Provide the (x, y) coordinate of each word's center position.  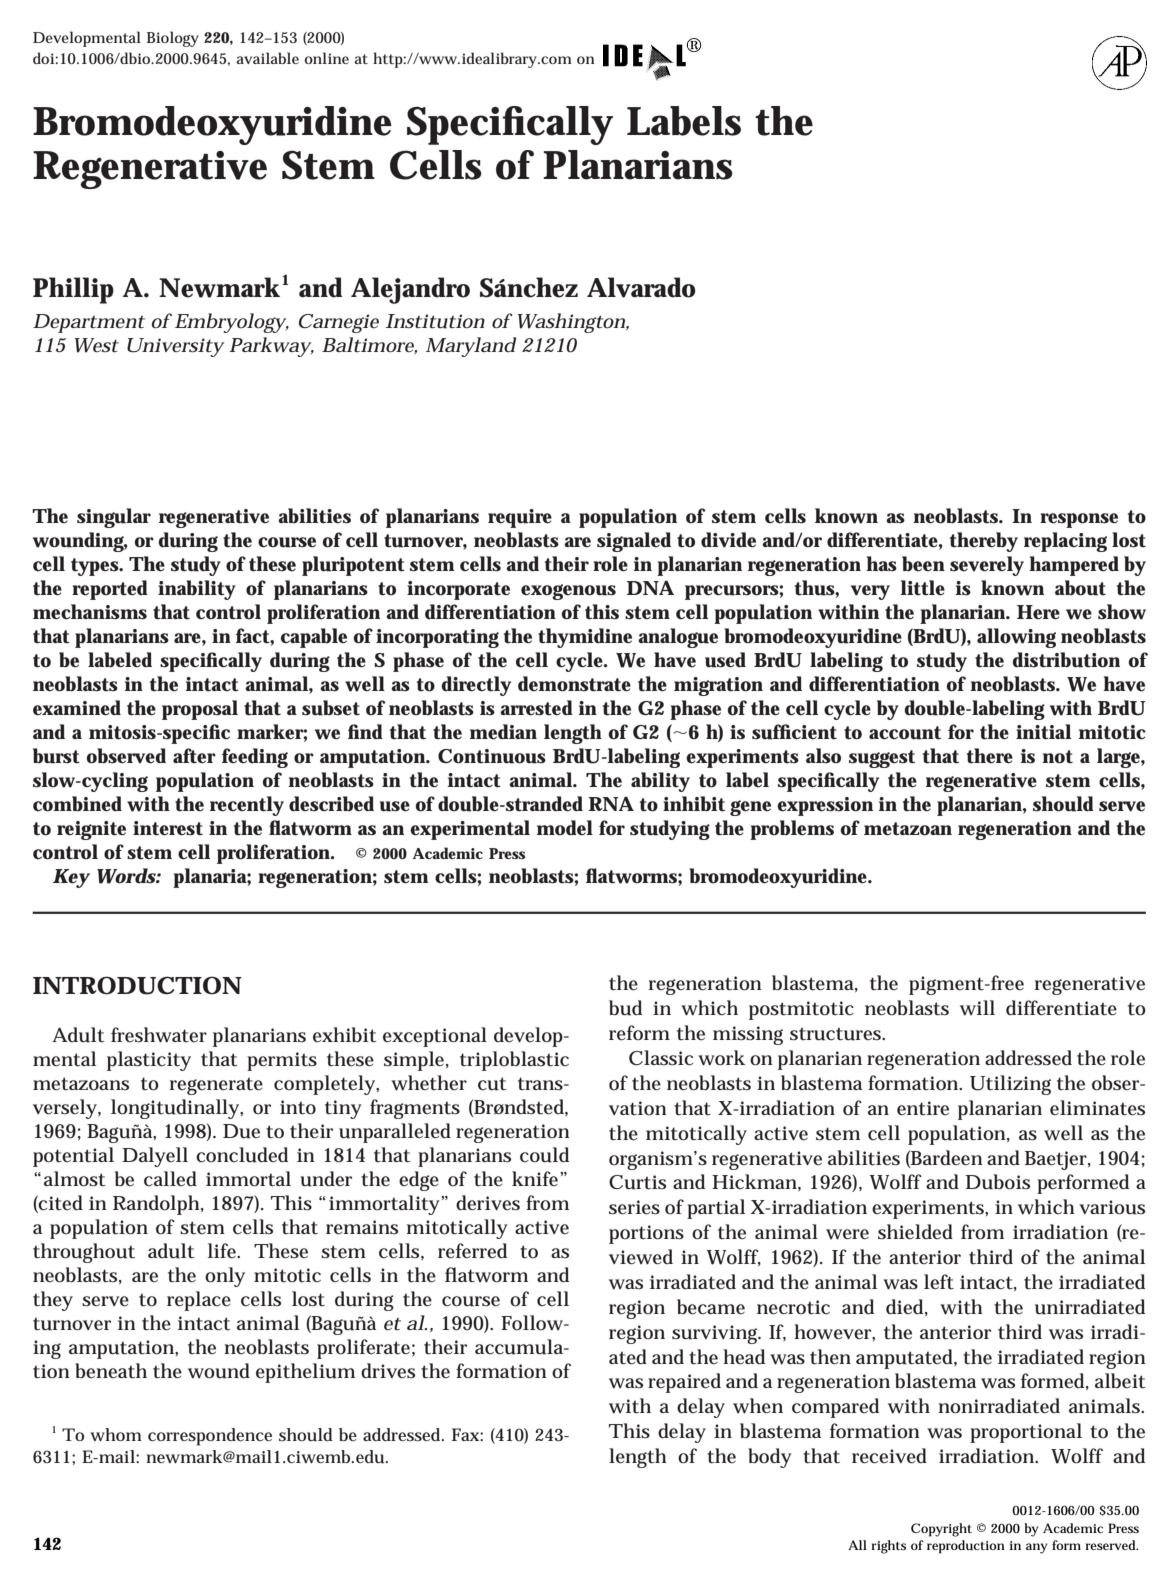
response (1079, 520)
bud (625, 1008)
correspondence (210, 1437)
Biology (173, 39)
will (977, 1008)
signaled (634, 542)
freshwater (159, 1035)
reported (110, 590)
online (327, 58)
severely (987, 566)
